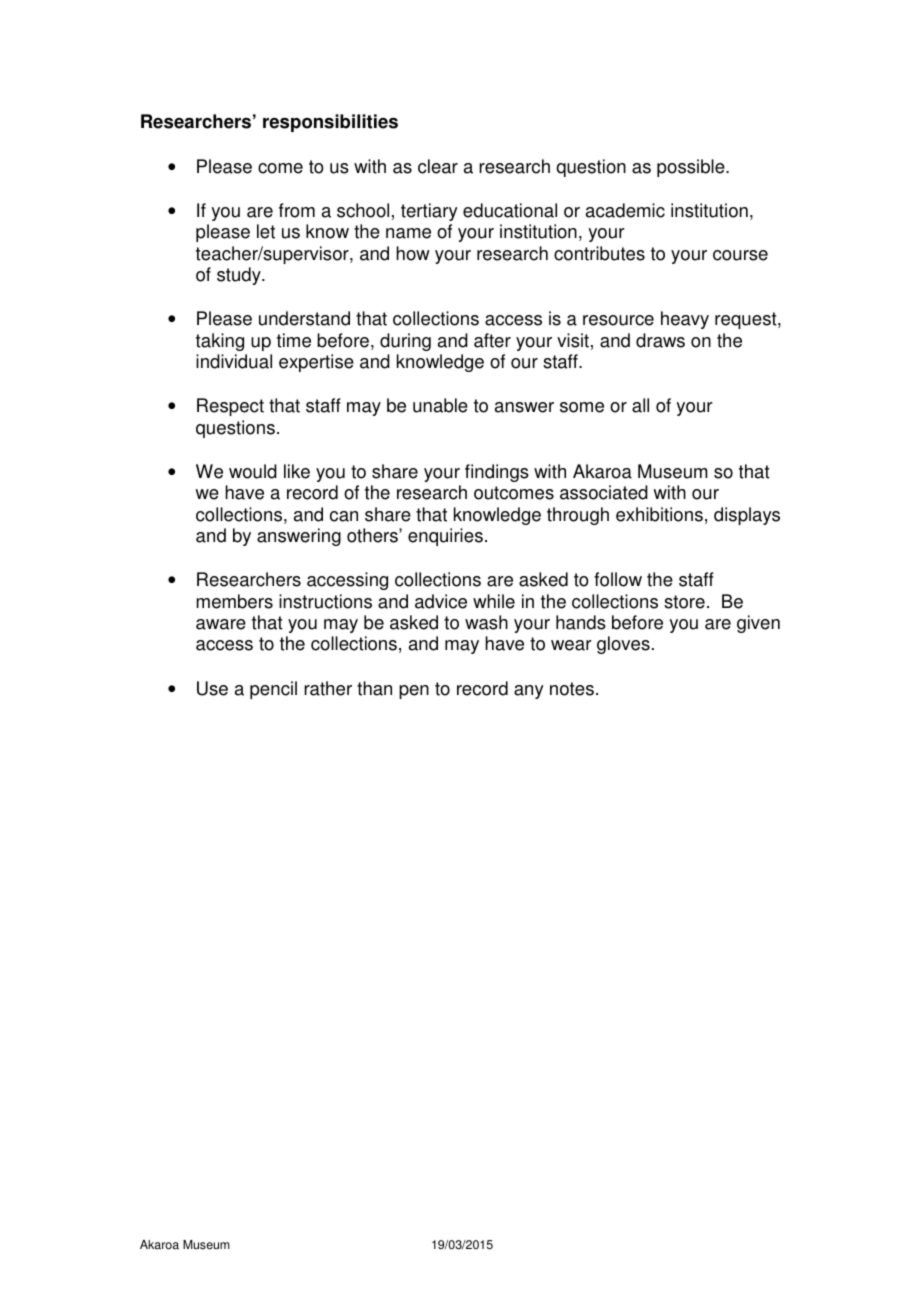  Describe the element at coordinates (344, 516) in the document. I see `can` at that location.
